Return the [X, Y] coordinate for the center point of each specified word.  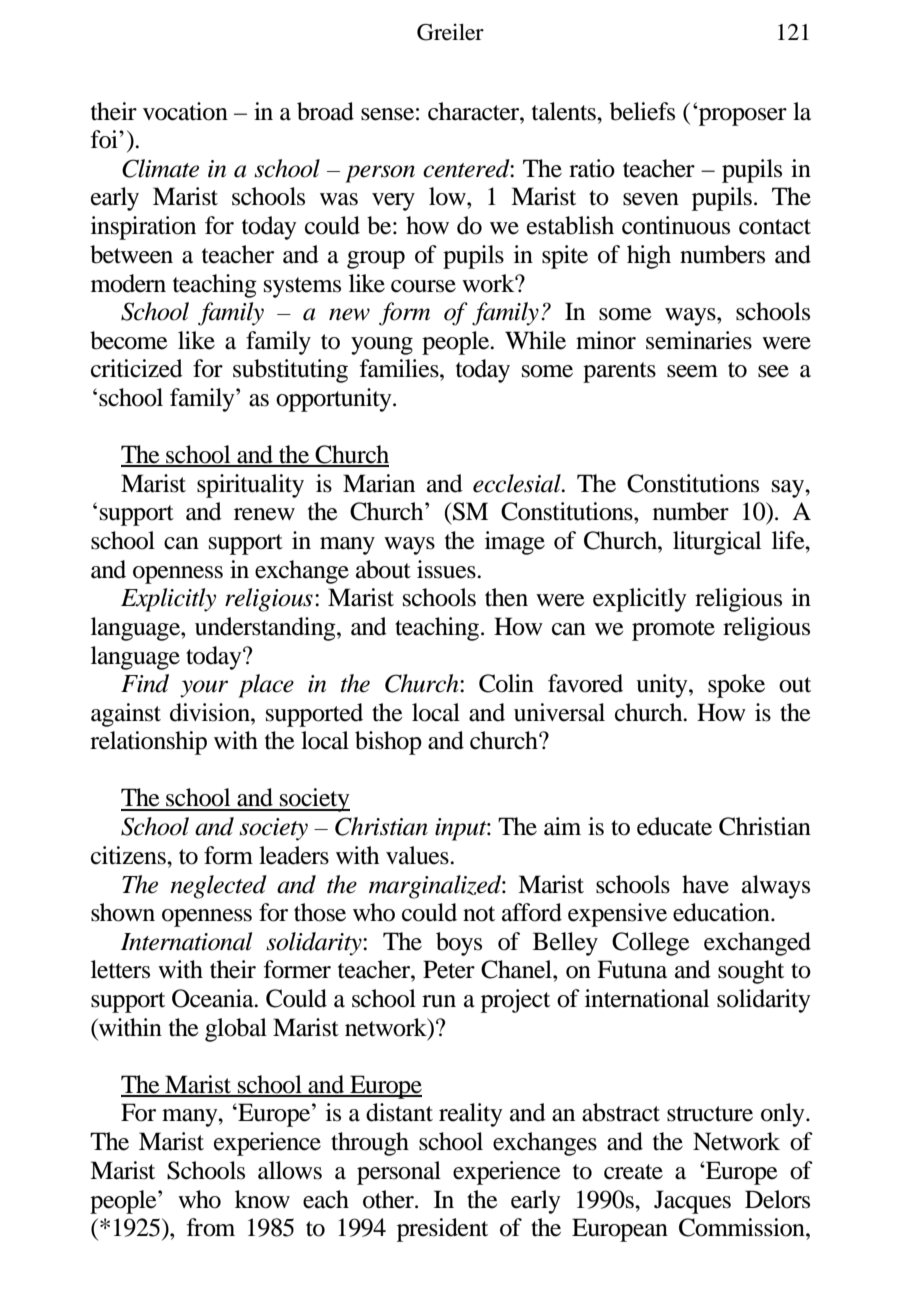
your [204, 689]
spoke [736, 686]
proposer [742, 116]
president [442, 1230]
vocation [185, 111]
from [211, 1227]
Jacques [692, 1202]
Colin [506, 683]
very [393, 202]
